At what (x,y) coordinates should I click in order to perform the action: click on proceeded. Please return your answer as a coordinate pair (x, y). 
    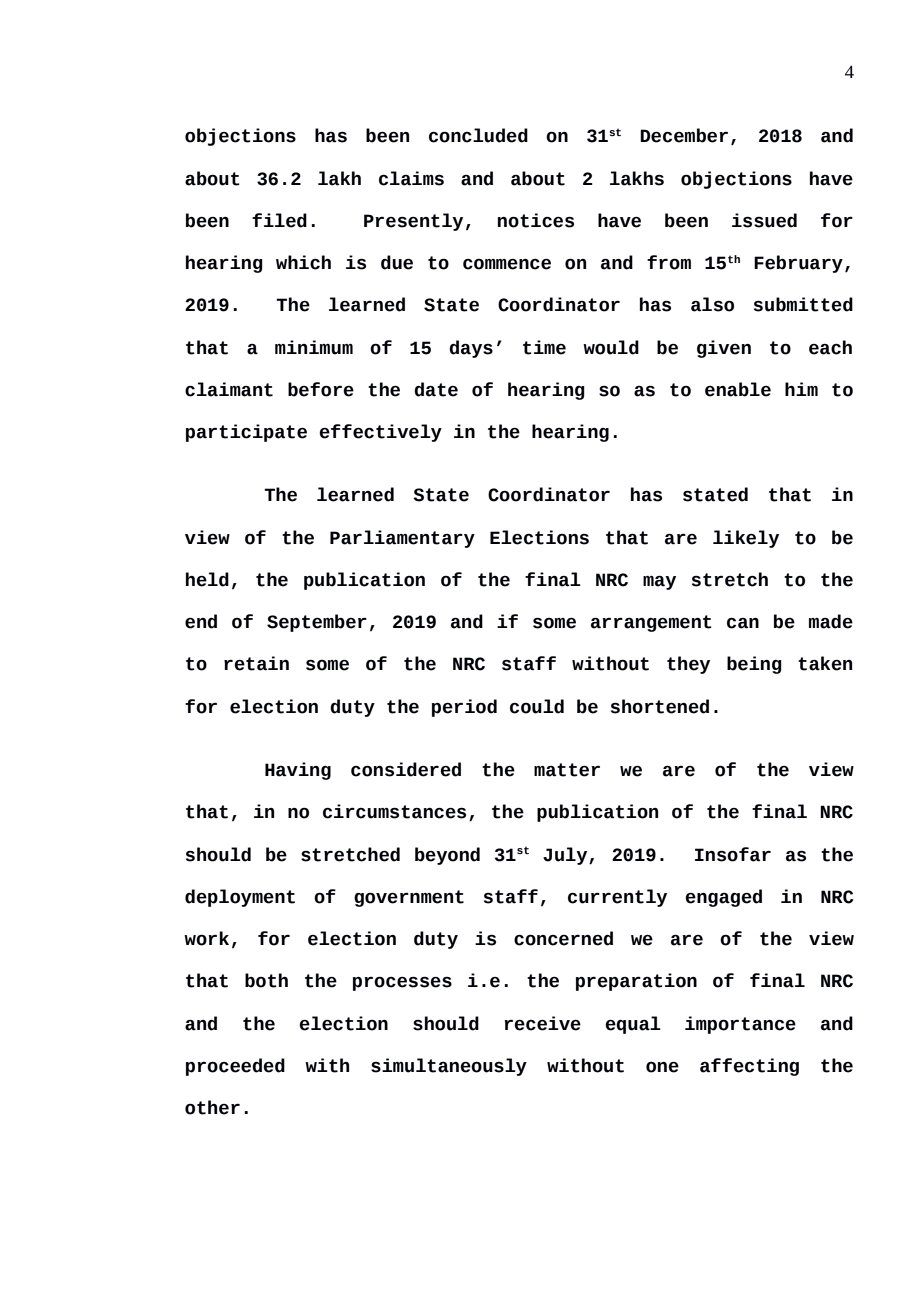
    Looking at the image, I should click on (235, 1067).
